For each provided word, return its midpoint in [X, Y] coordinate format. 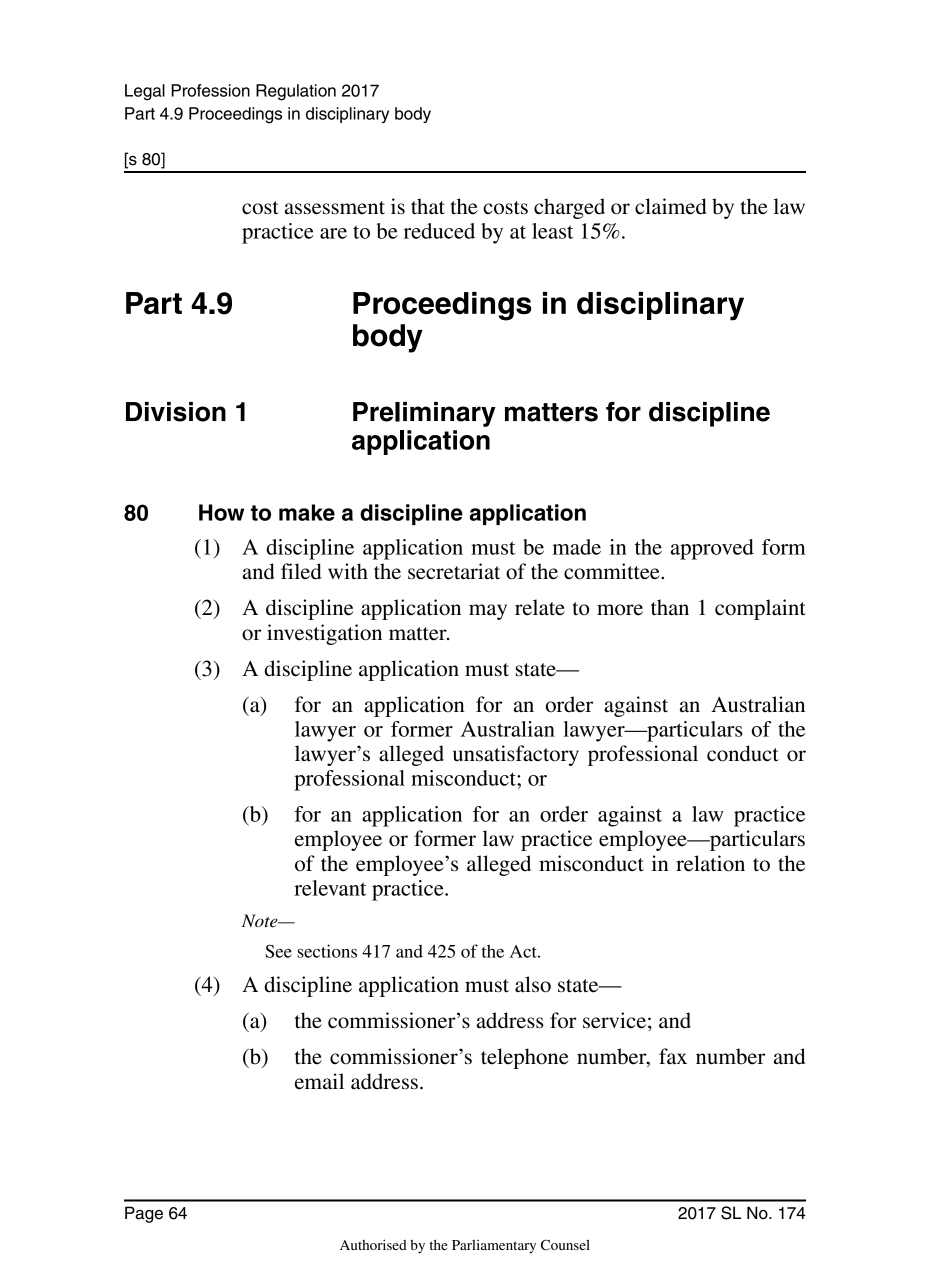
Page [144, 1214]
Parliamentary [494, 1247]
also [533, 984]
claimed [671, 206]
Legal [145, 92]
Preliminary [424, 414]
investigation [324, 634]
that [428, 206]
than [670, 607]
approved [712, 549]
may [488, 612]
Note [261, 921]
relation [710, 863]
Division [176, 412]
